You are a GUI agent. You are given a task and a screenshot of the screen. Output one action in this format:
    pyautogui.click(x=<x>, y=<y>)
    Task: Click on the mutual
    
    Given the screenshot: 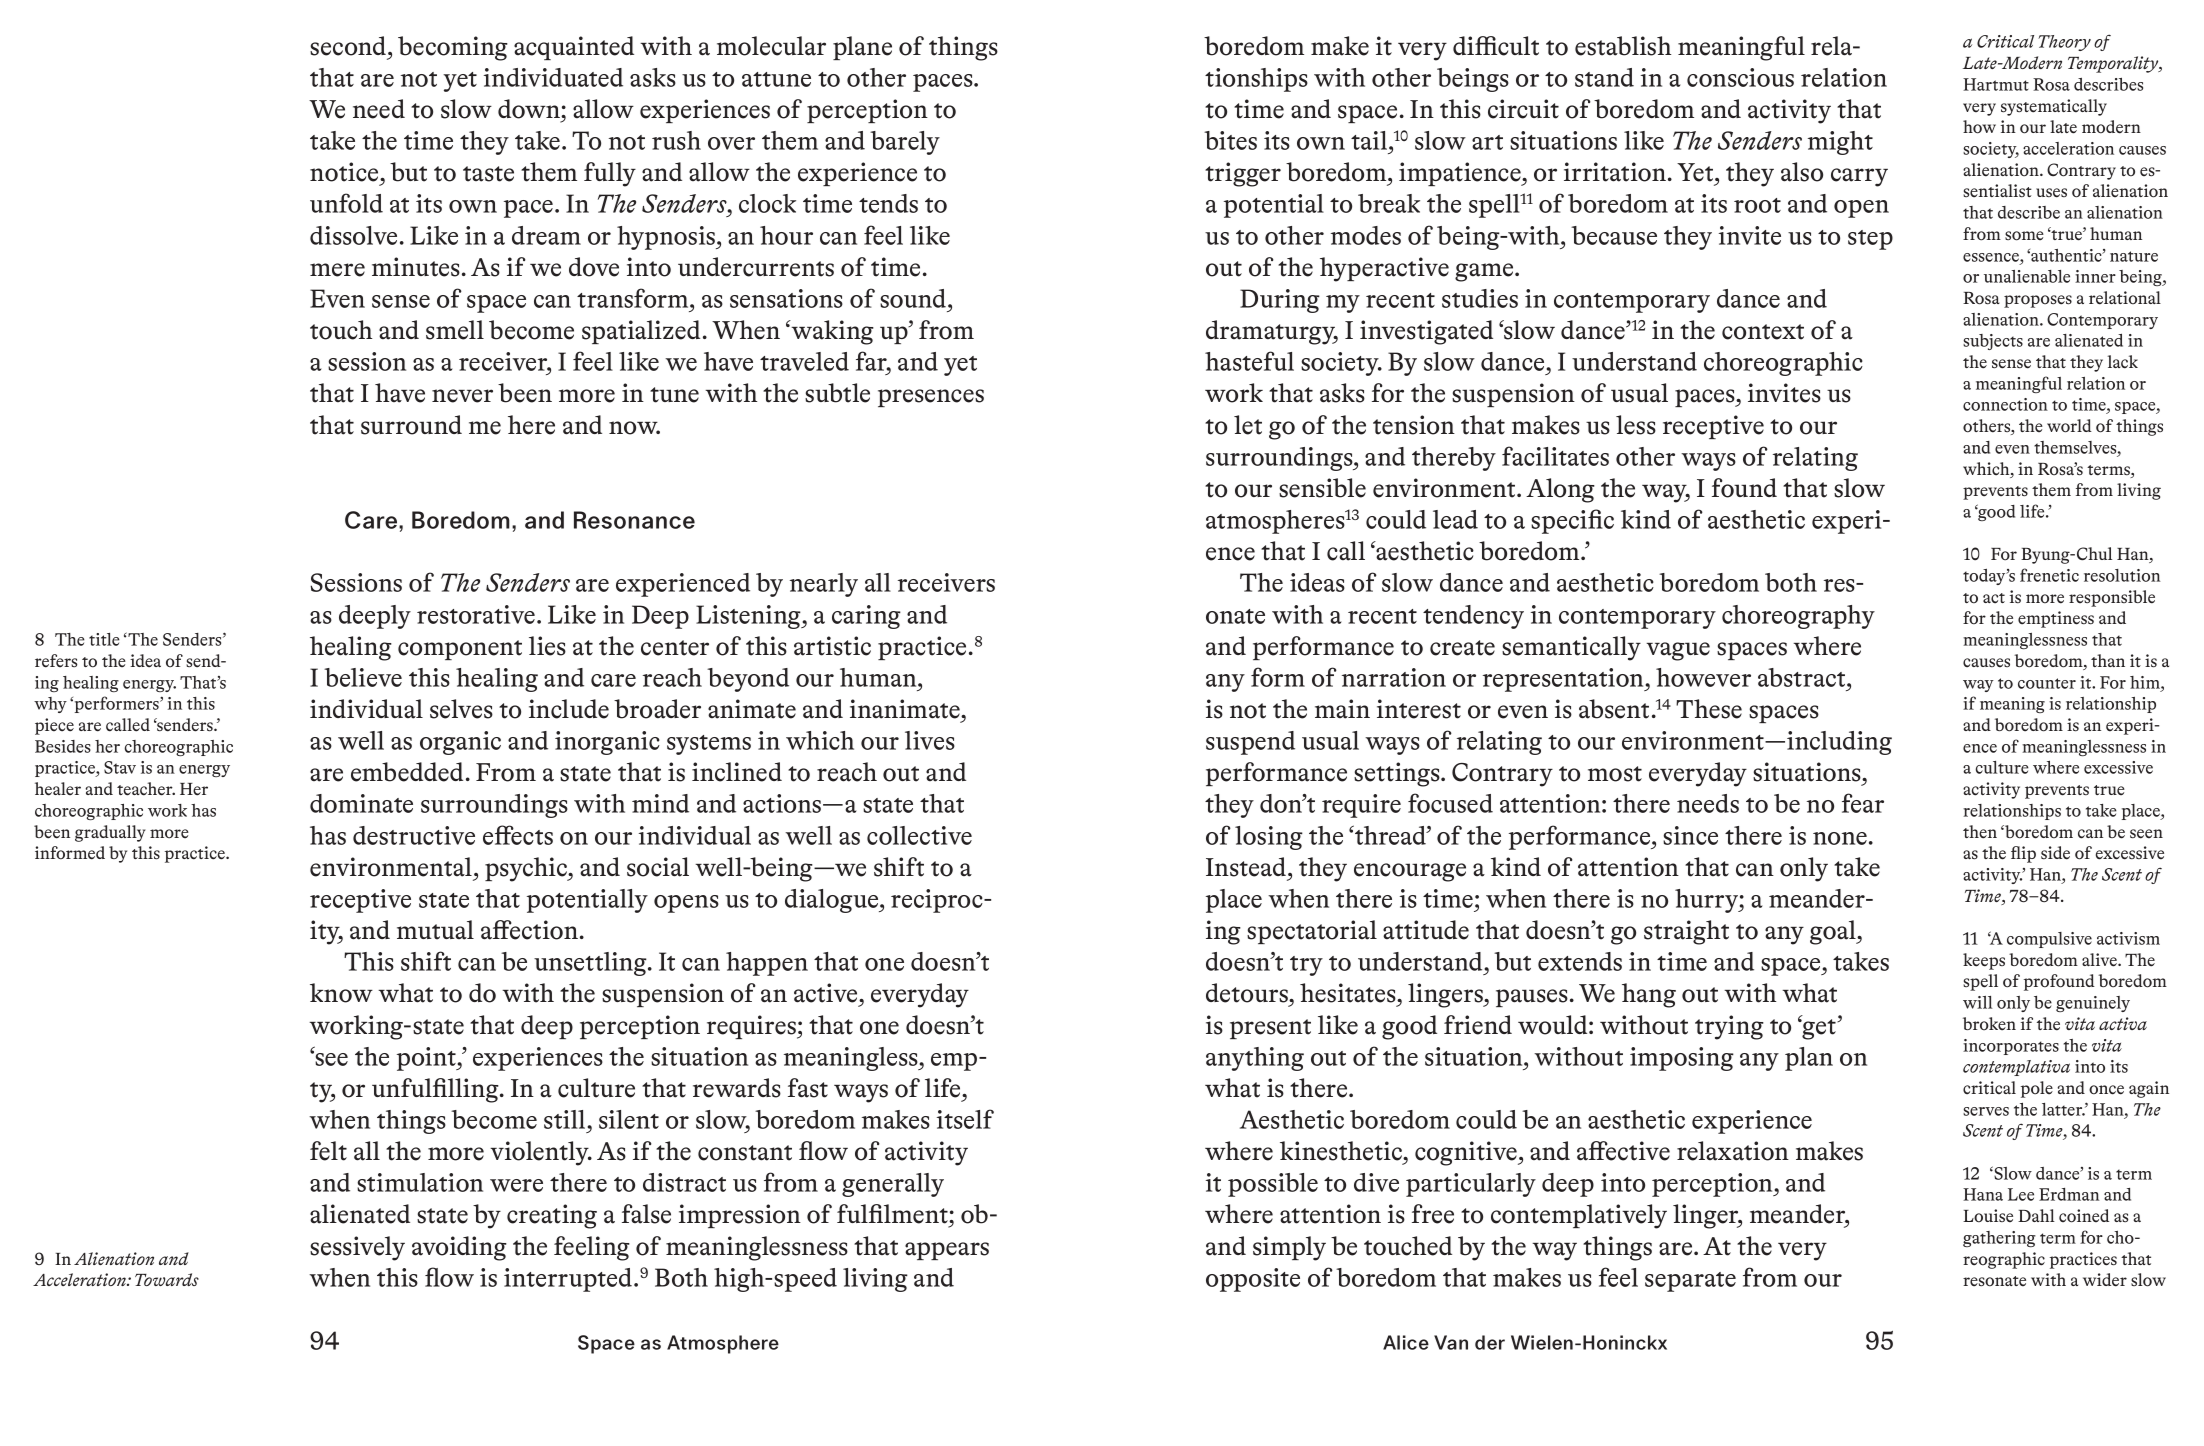 What is the action you would take?
    pyautogui.click(x=435, y=930)
